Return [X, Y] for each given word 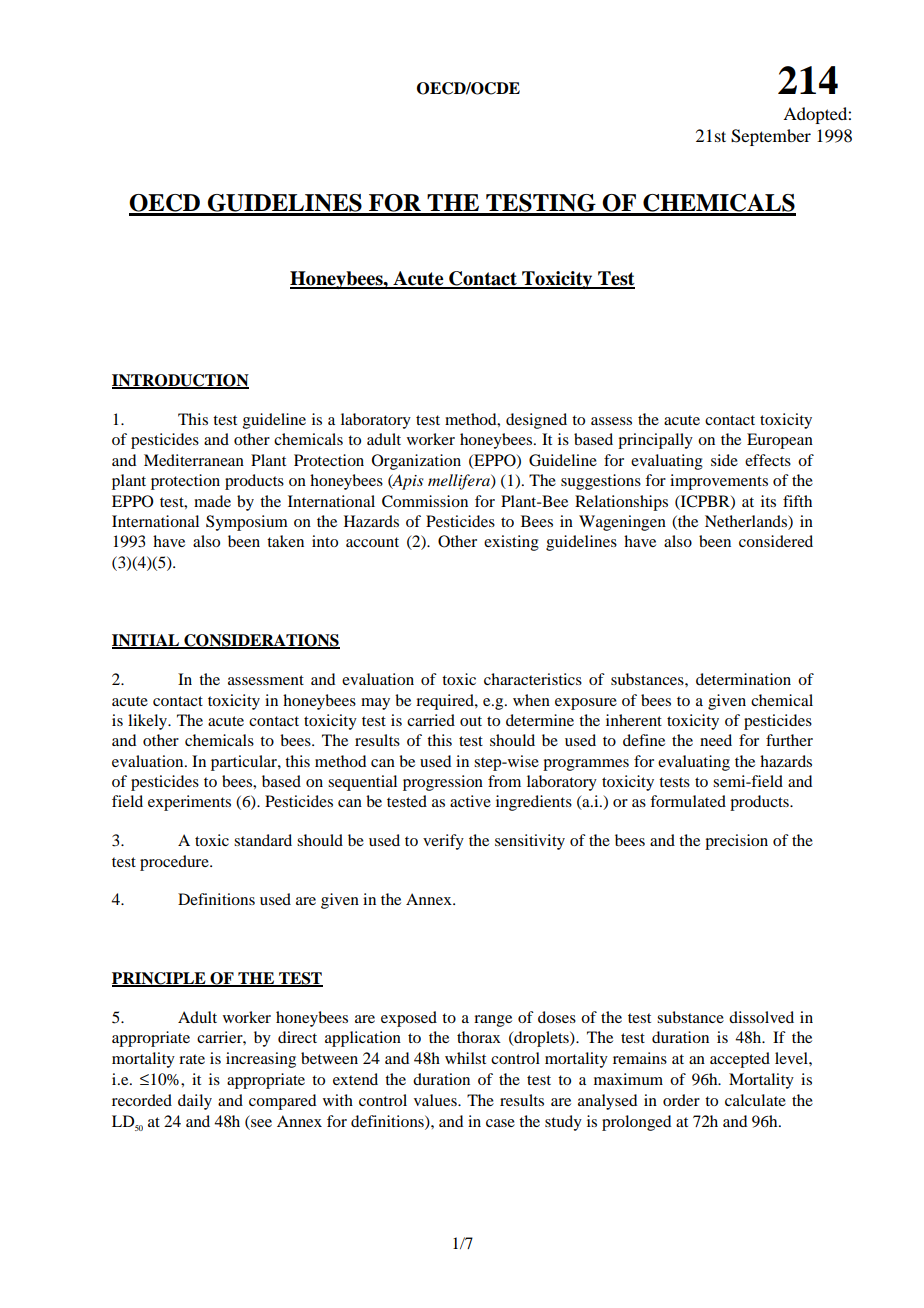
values [436, 1100]
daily [195, 1102]
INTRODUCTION [180, 381]
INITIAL [146, 641]
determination [743, 679]
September [771, 137]
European [780, 441]
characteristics [533, 679]
